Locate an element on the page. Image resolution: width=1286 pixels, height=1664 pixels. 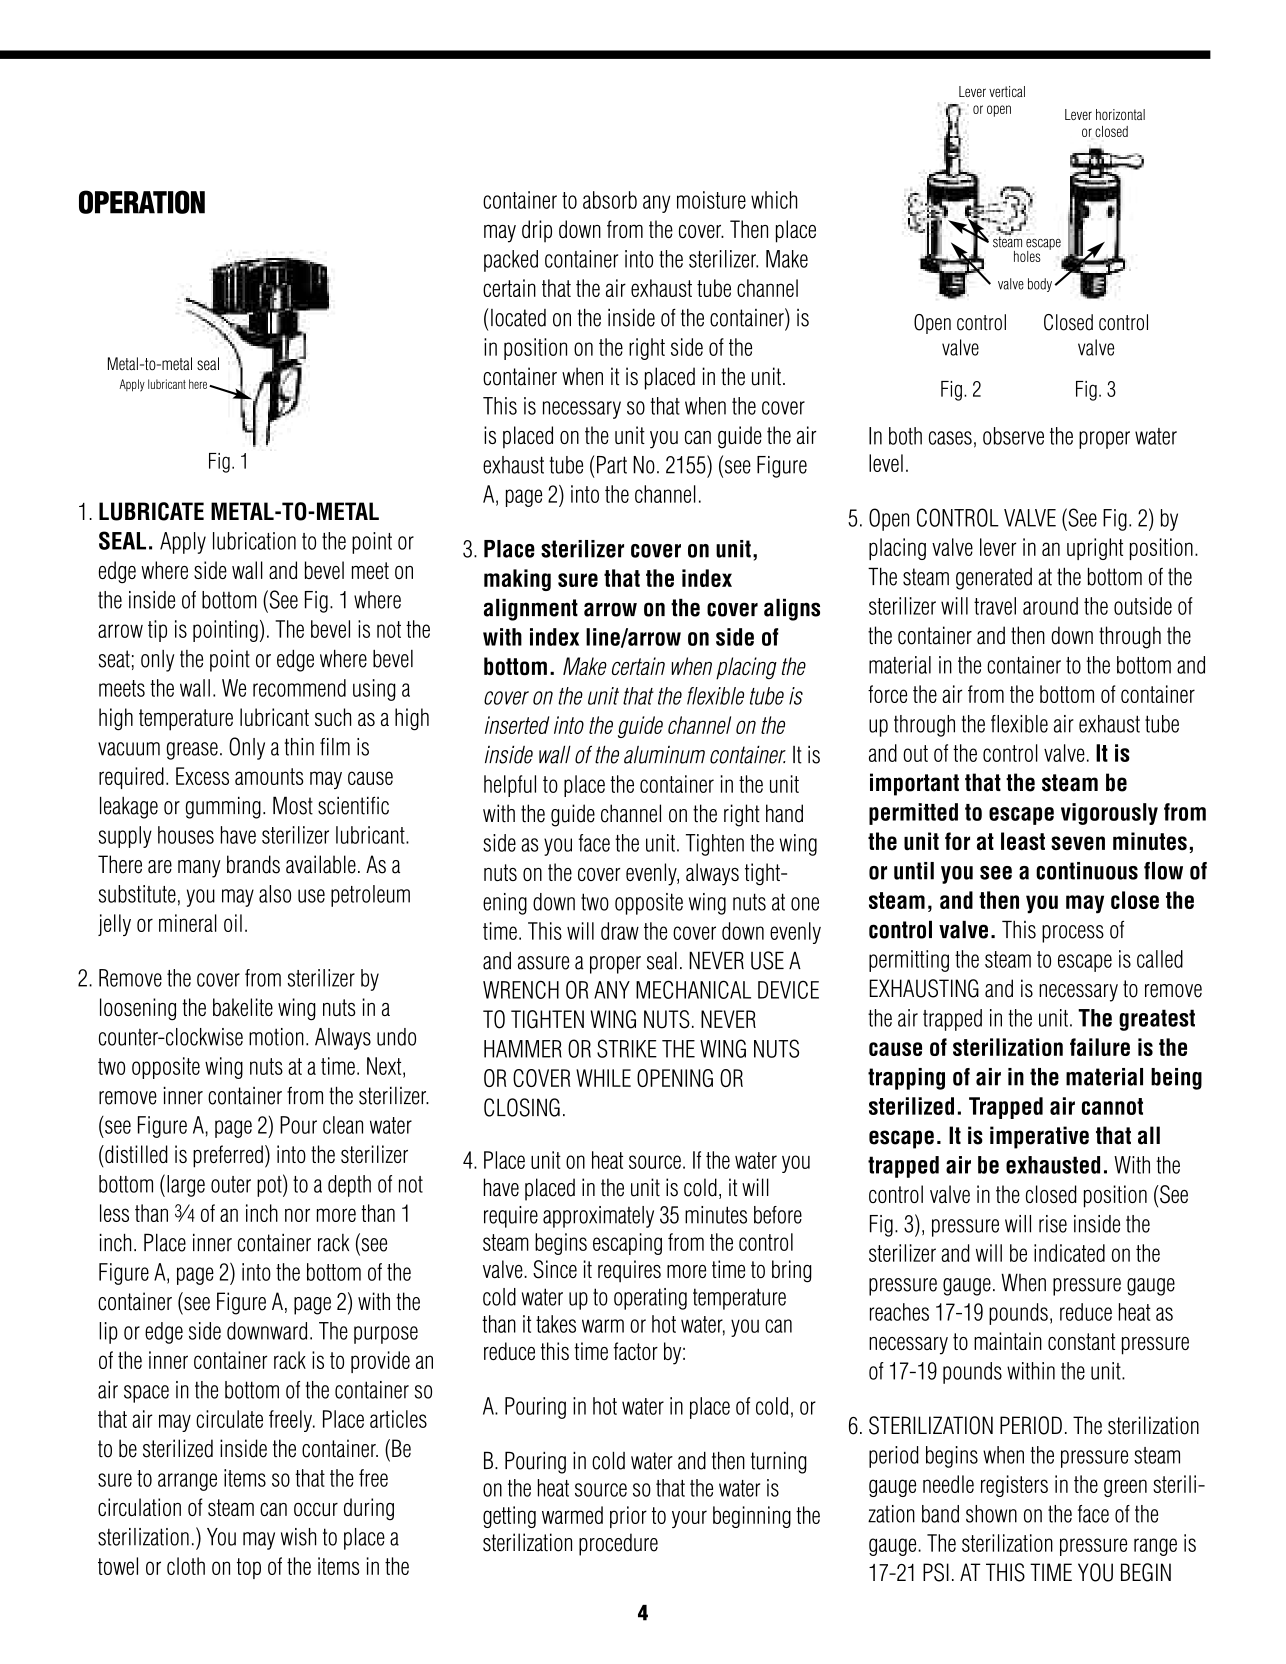
top is located at coordinates (249, 1568).
